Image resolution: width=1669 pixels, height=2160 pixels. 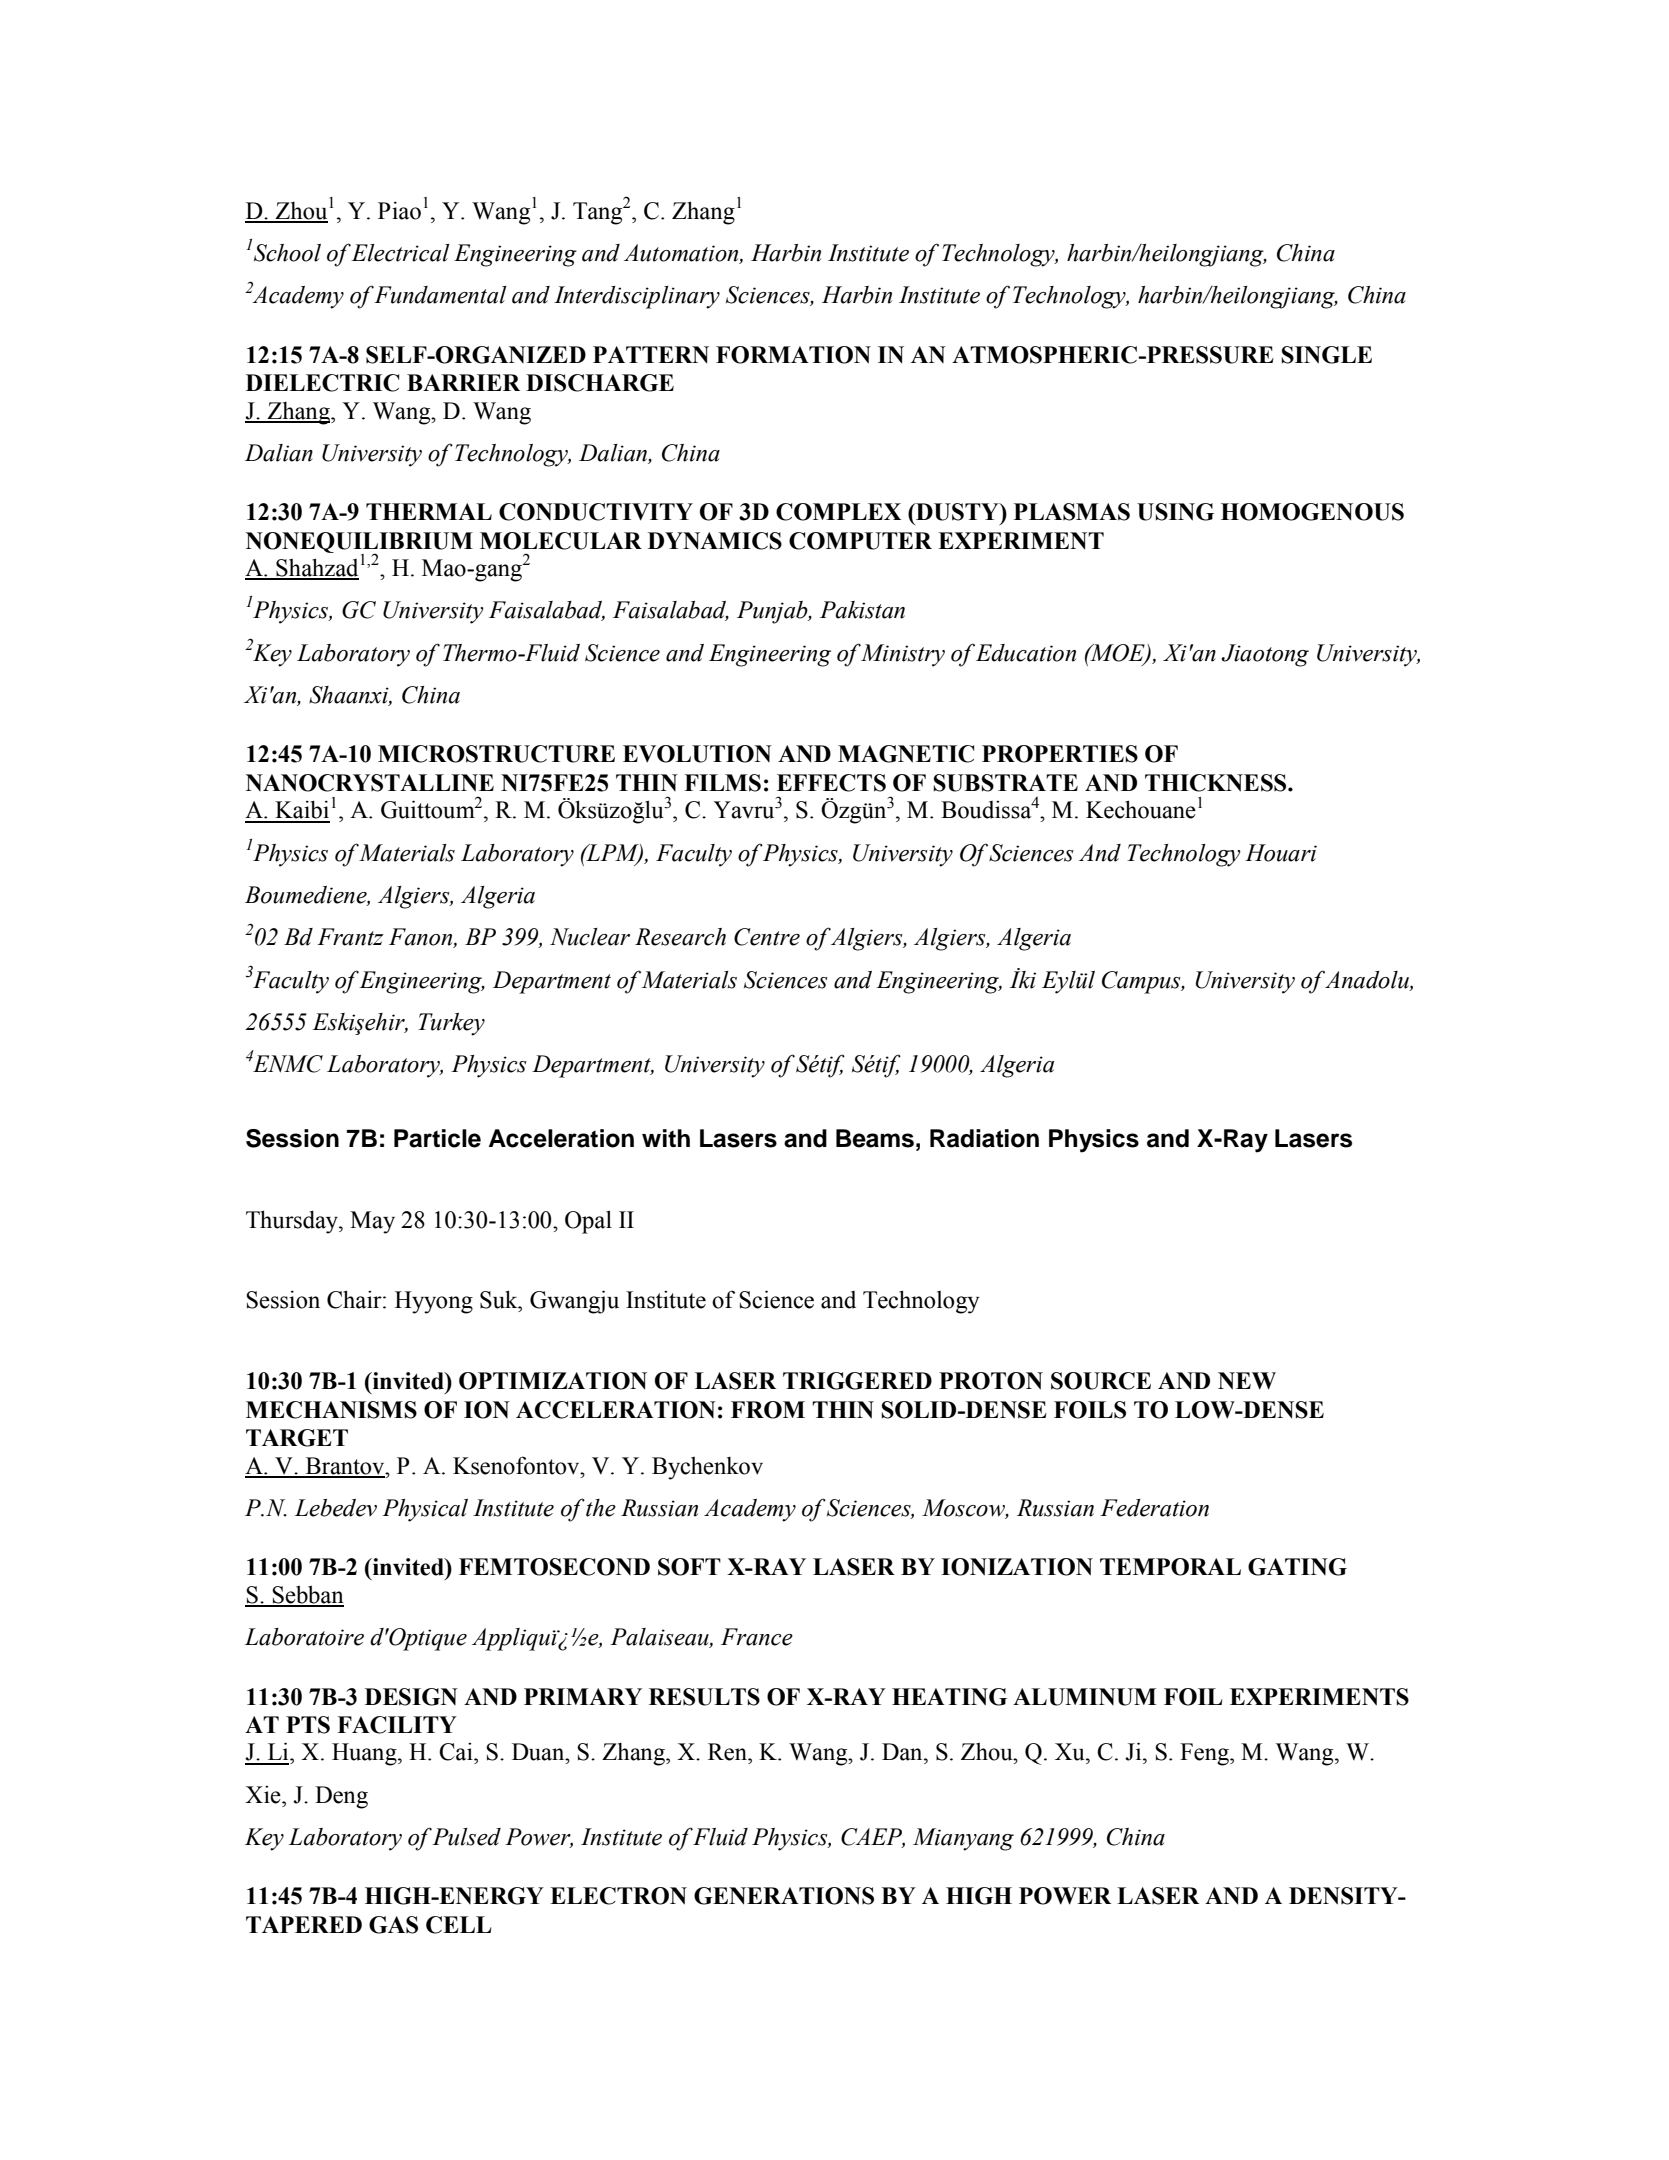 I want to click on FORMATION, so click(x=793, y=355).
